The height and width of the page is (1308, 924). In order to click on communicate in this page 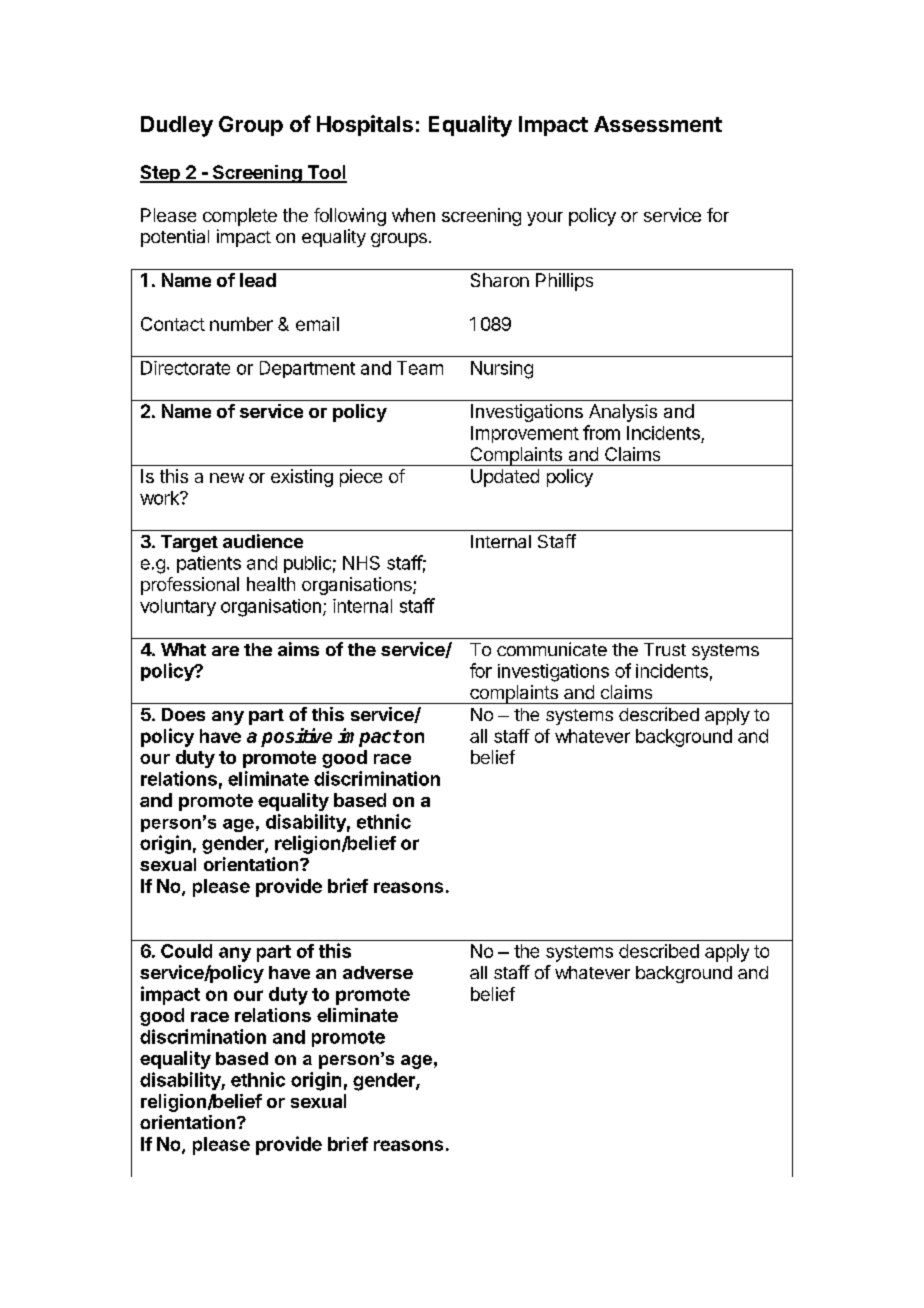, I will do `click(552, 649)`.
